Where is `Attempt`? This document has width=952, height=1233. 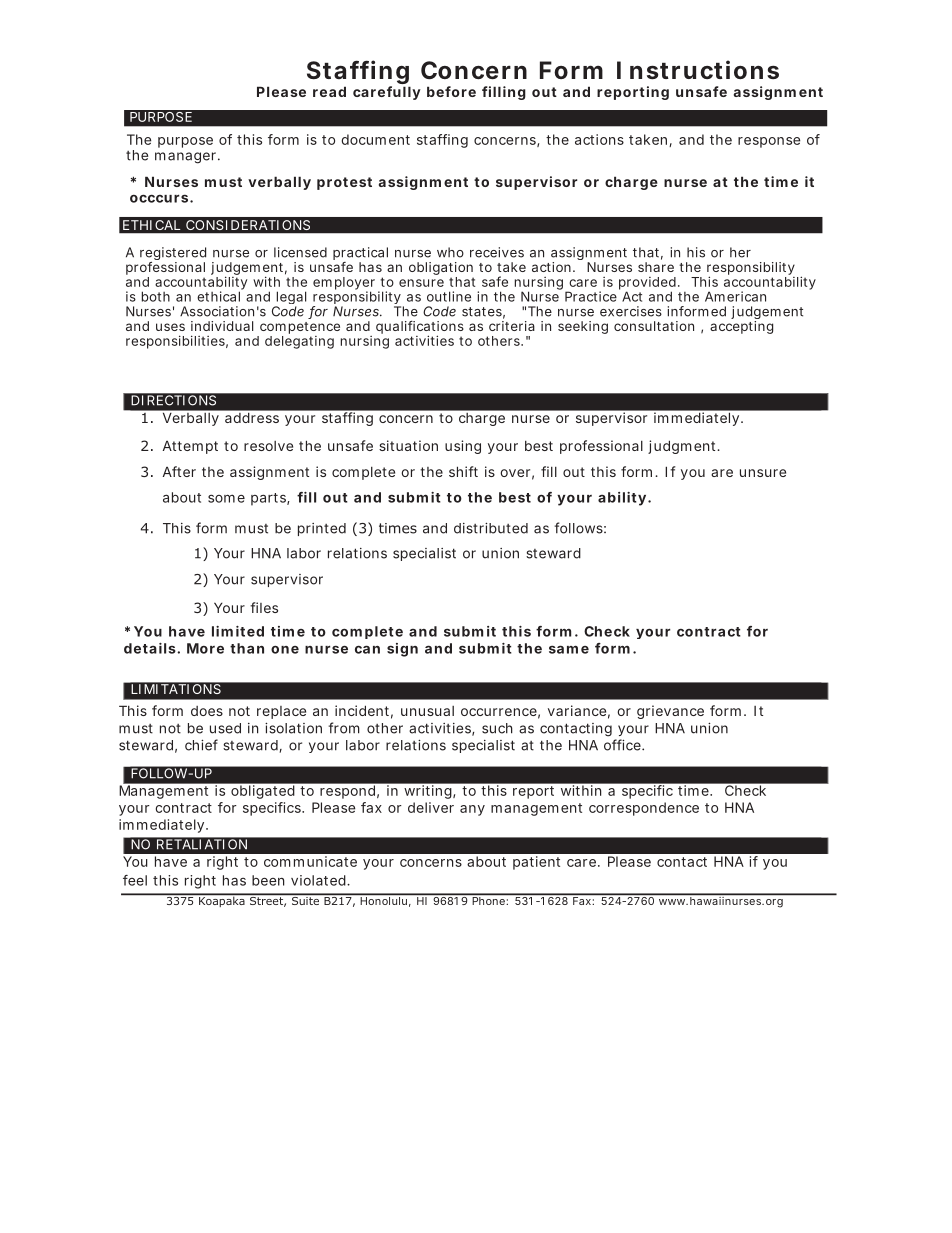 Attempt is located at coordinates (190, 447).
